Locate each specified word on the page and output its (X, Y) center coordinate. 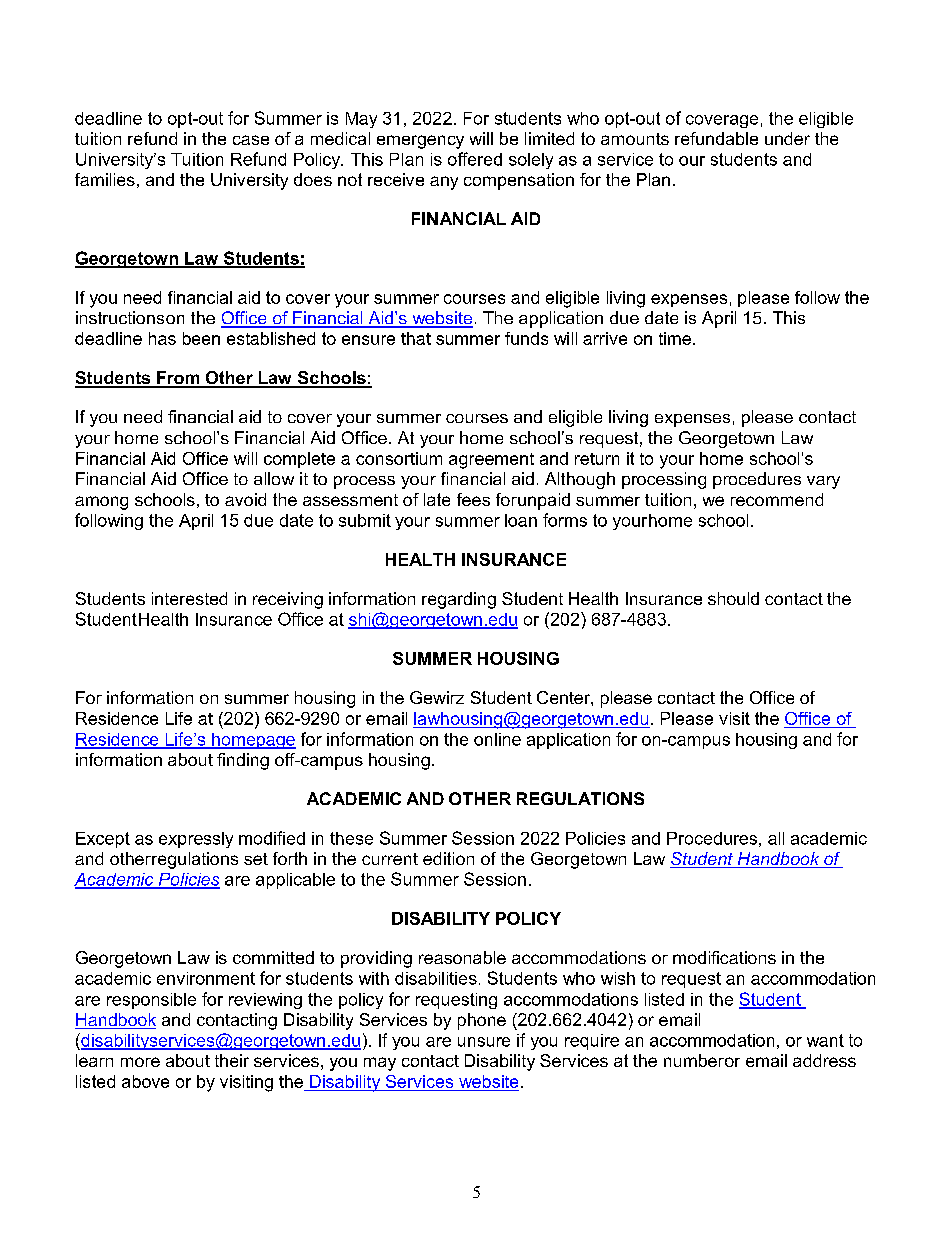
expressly (196, 840)
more (140, 1062)
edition (448, 858)
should (733, 598)
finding (243, 761)
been (201, 338)
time (675, 338)
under (787, 138)
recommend (777, 499)
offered (475, 159)
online (497, 739)
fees (473, 499)
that (416, 338)
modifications (724, 957)
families (105, 179)
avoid (245, 499)
